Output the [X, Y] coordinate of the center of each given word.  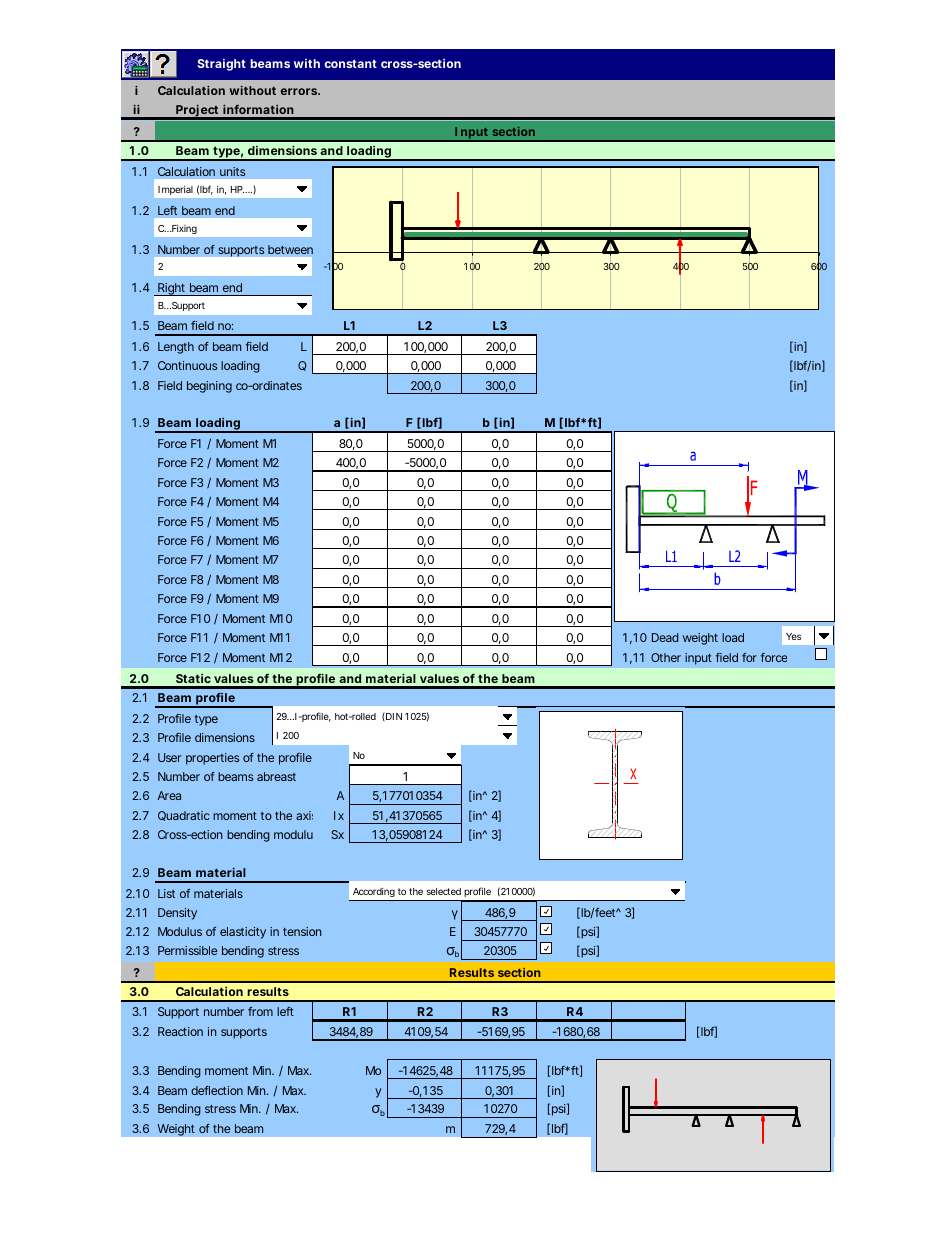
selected [443, 891]
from [260, 1011]
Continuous [187, 365]
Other [666, 657]
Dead [665, 637]
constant [350, 64]
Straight [221, 65]
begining [209, 387]
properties [212, 759]
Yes [793, 636]
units [233, 171]
